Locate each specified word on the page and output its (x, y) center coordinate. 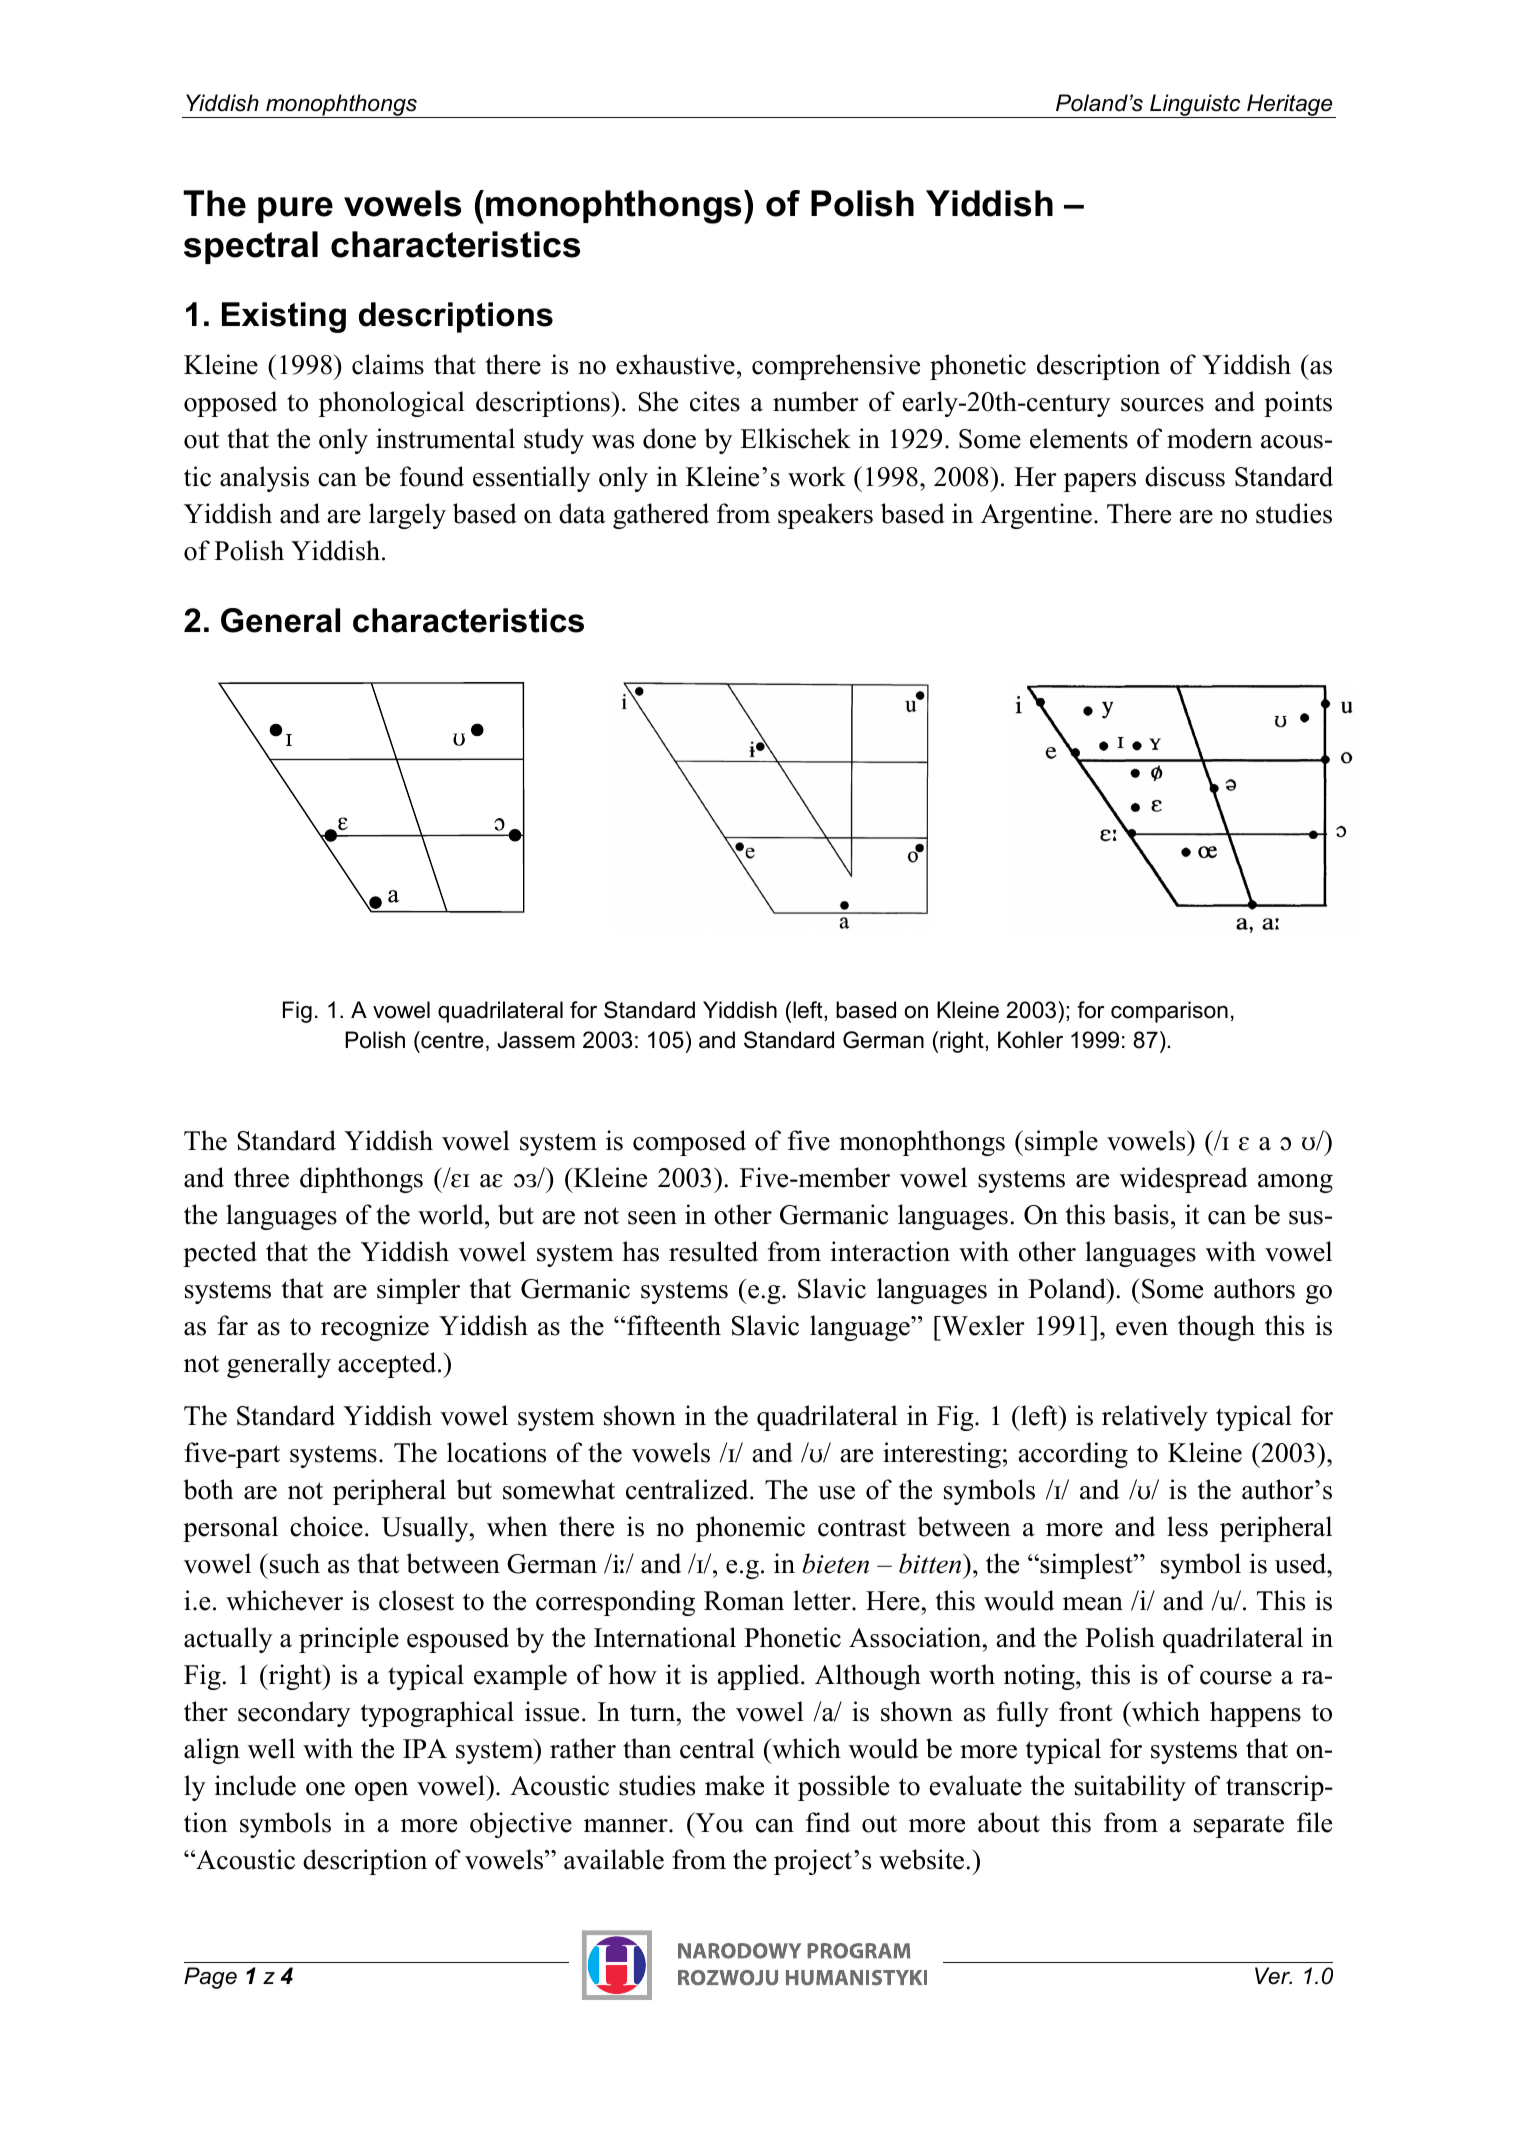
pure (295, 210)
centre (451, 1040)
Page (210, 1978)
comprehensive (836, 367)
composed (689, 1143)
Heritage (1290, 106)
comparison (1169, 1012)
